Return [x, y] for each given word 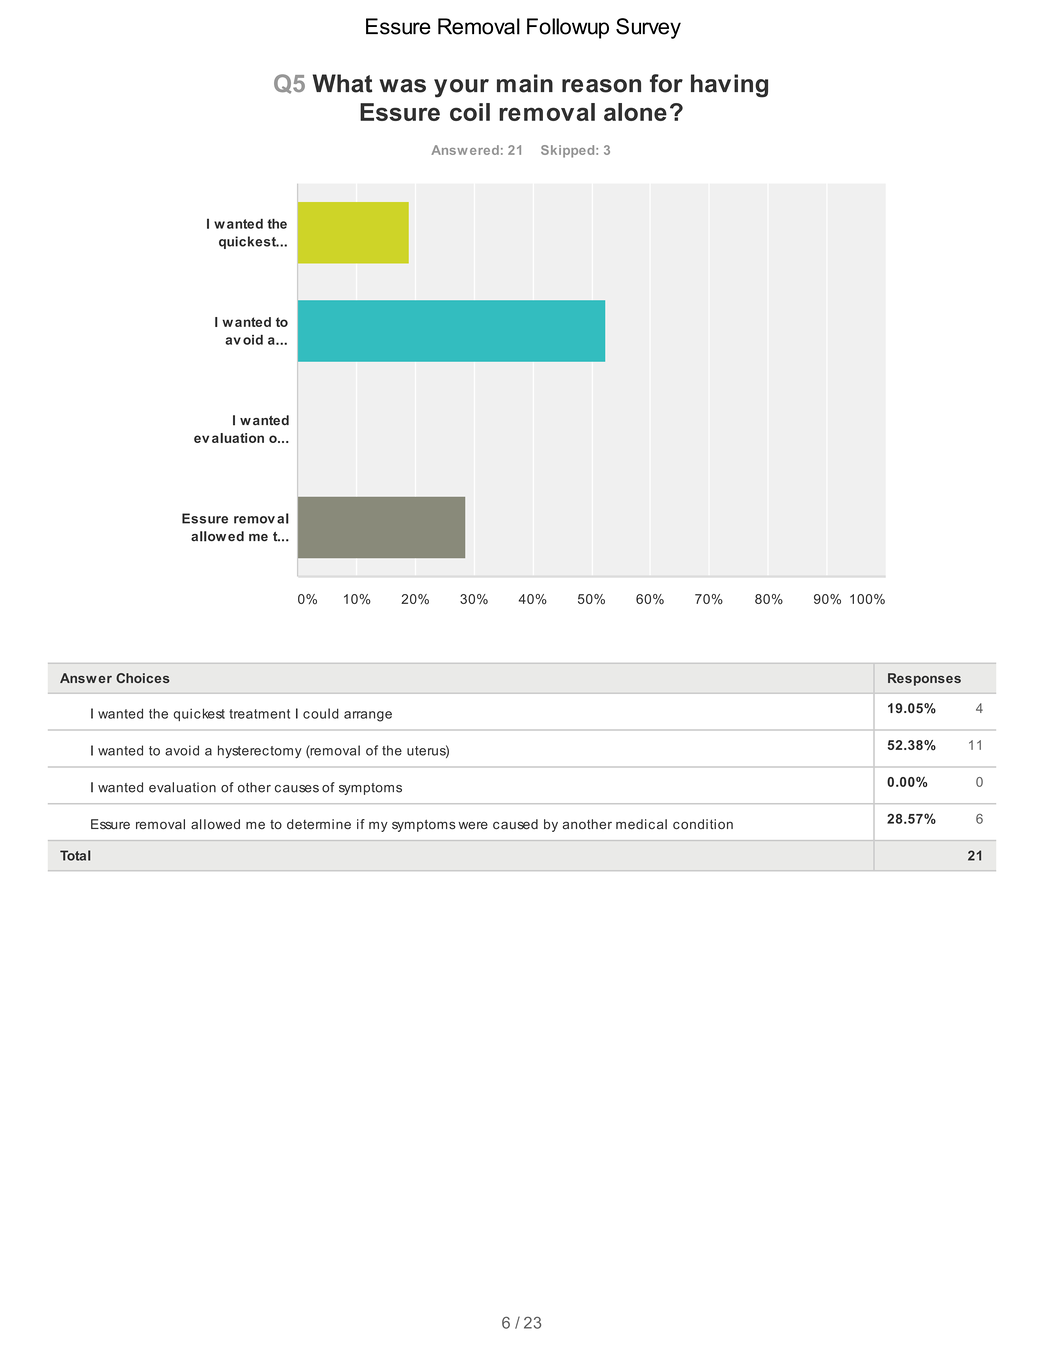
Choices [143, 678]
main [525, 83]
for [666, 83]
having [729, 86]
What [342, 83]
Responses [924, 679]
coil [470, 112]
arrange [368, 716]
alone [635, 112]
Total [75, 855]
